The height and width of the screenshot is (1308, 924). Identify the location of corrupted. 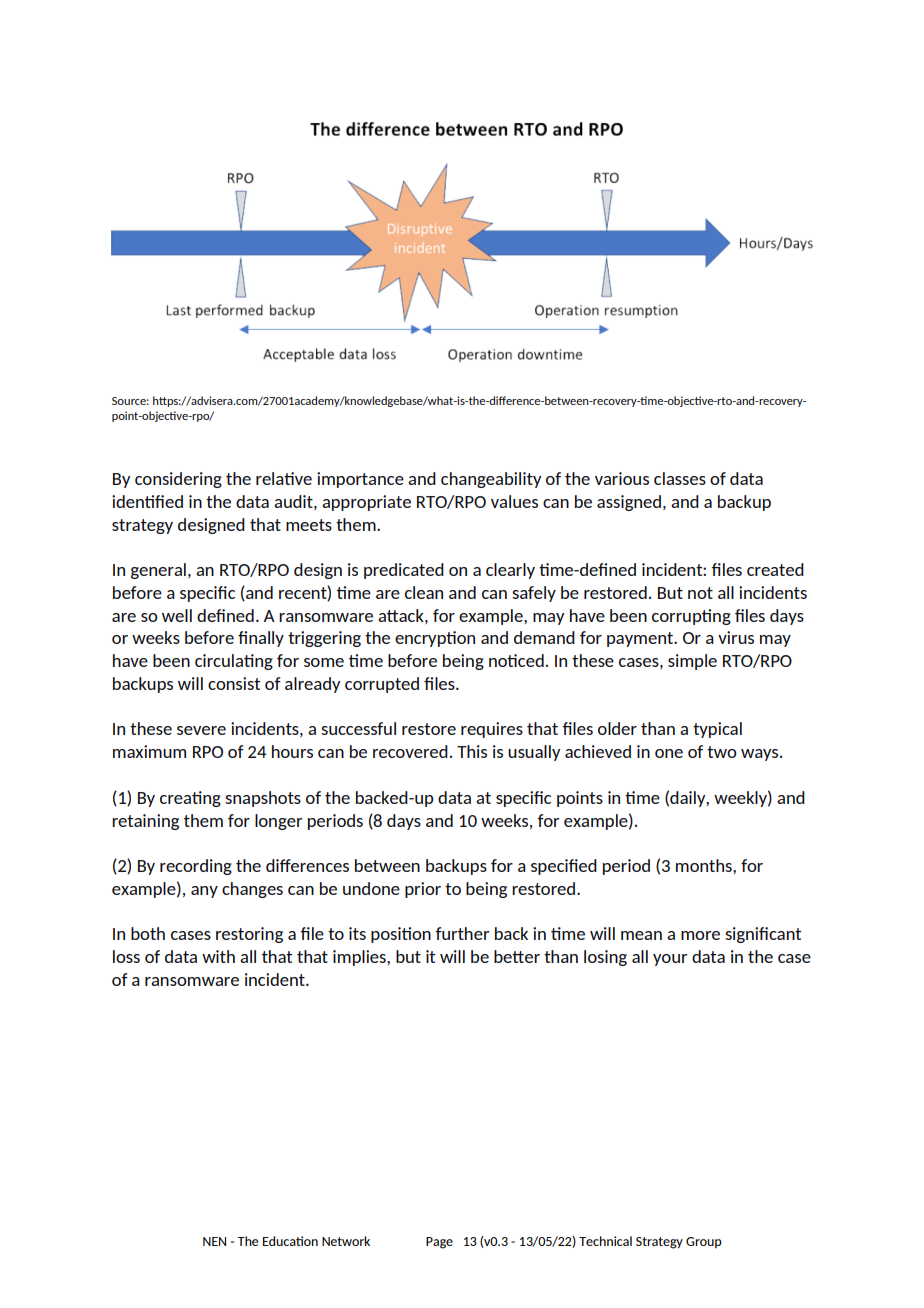
(382, 685).
